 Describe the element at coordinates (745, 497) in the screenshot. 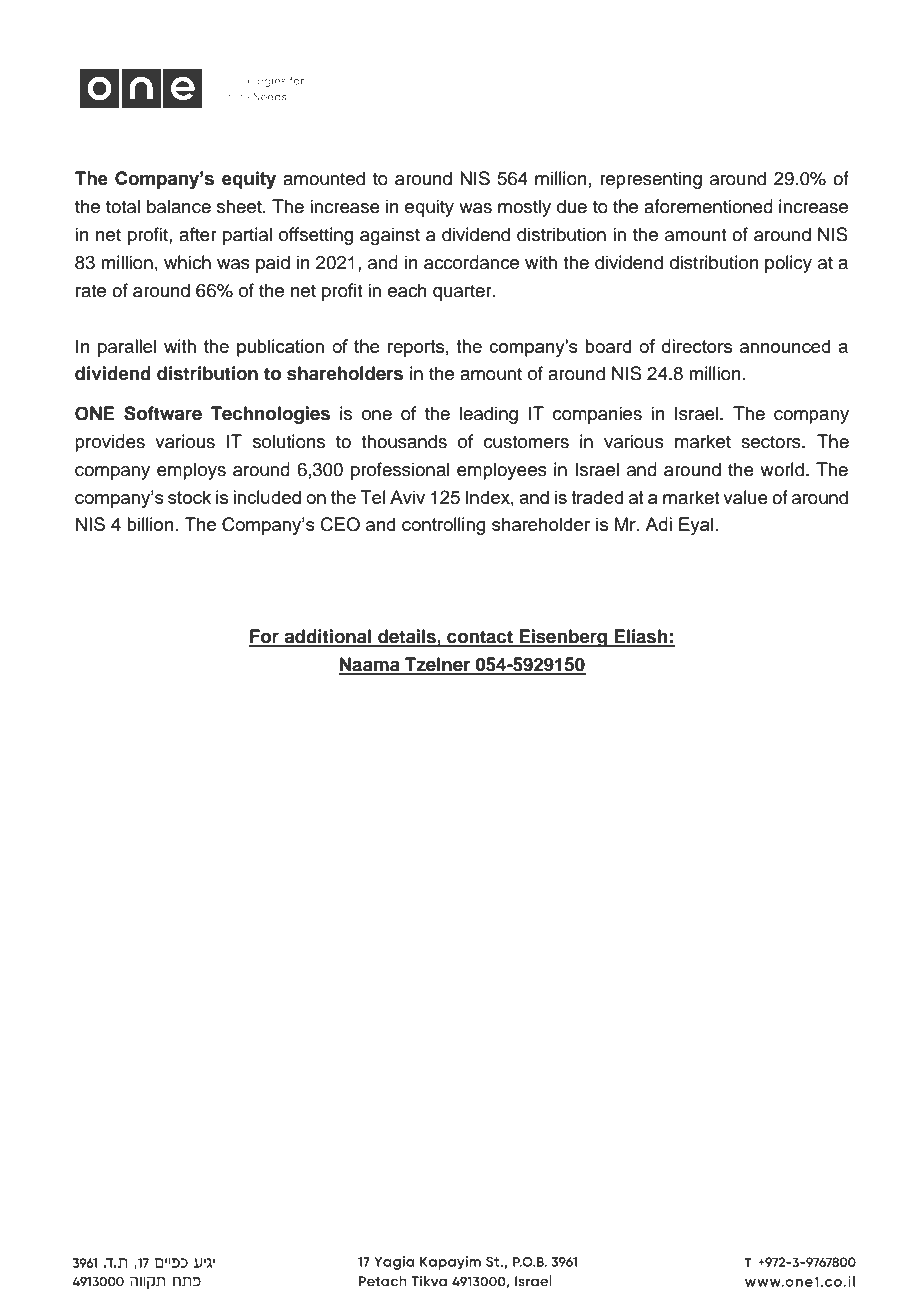

I see `value` at that location.
